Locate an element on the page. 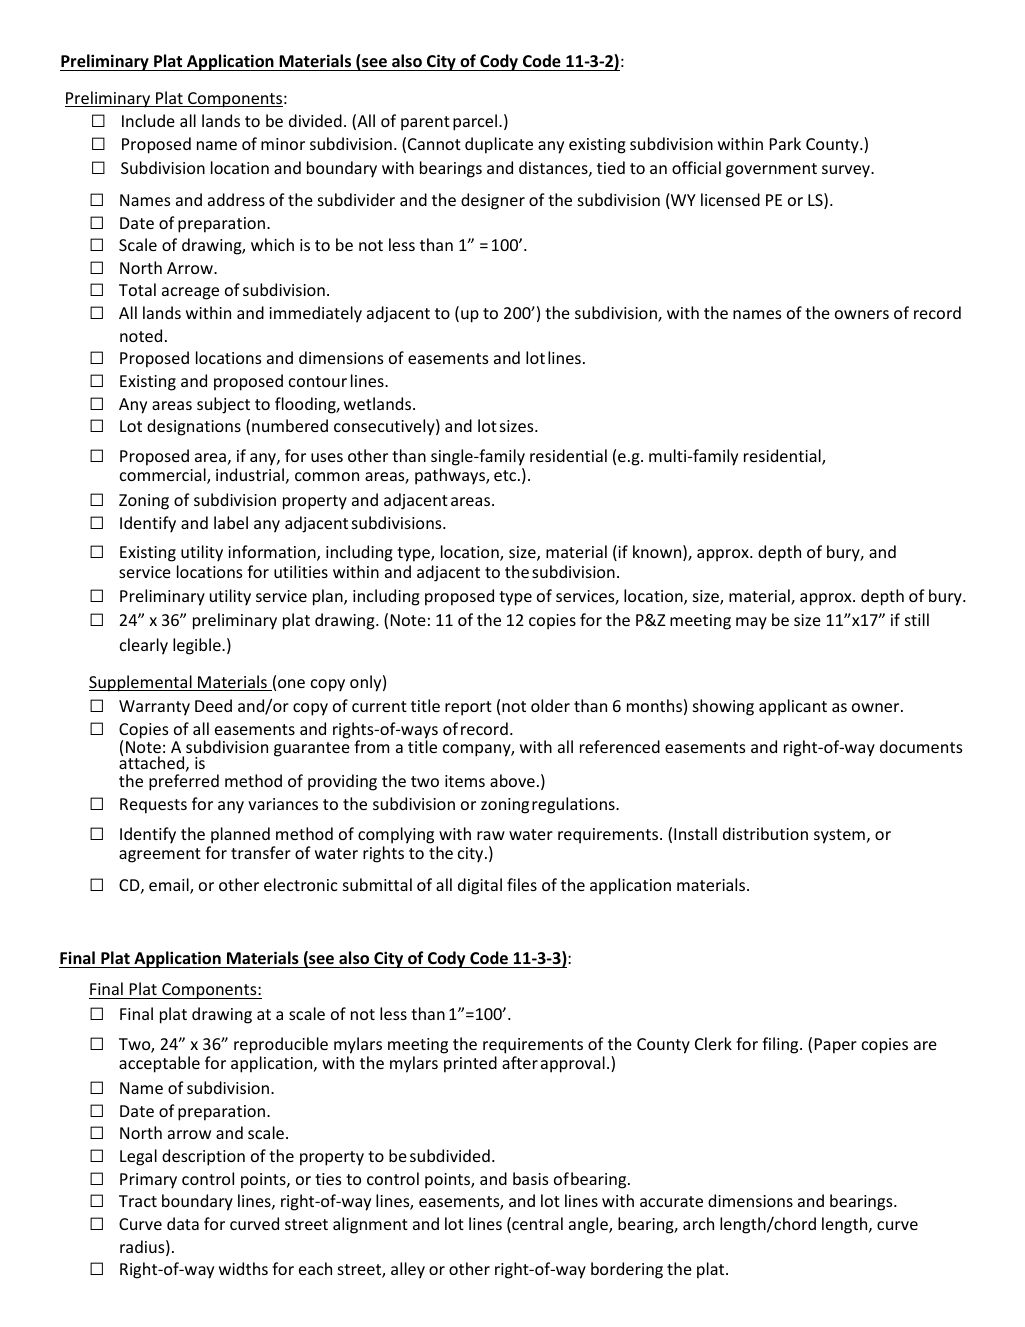 The height and width of the document is (1327, 1025). system is located at coordinates (839, 836).
